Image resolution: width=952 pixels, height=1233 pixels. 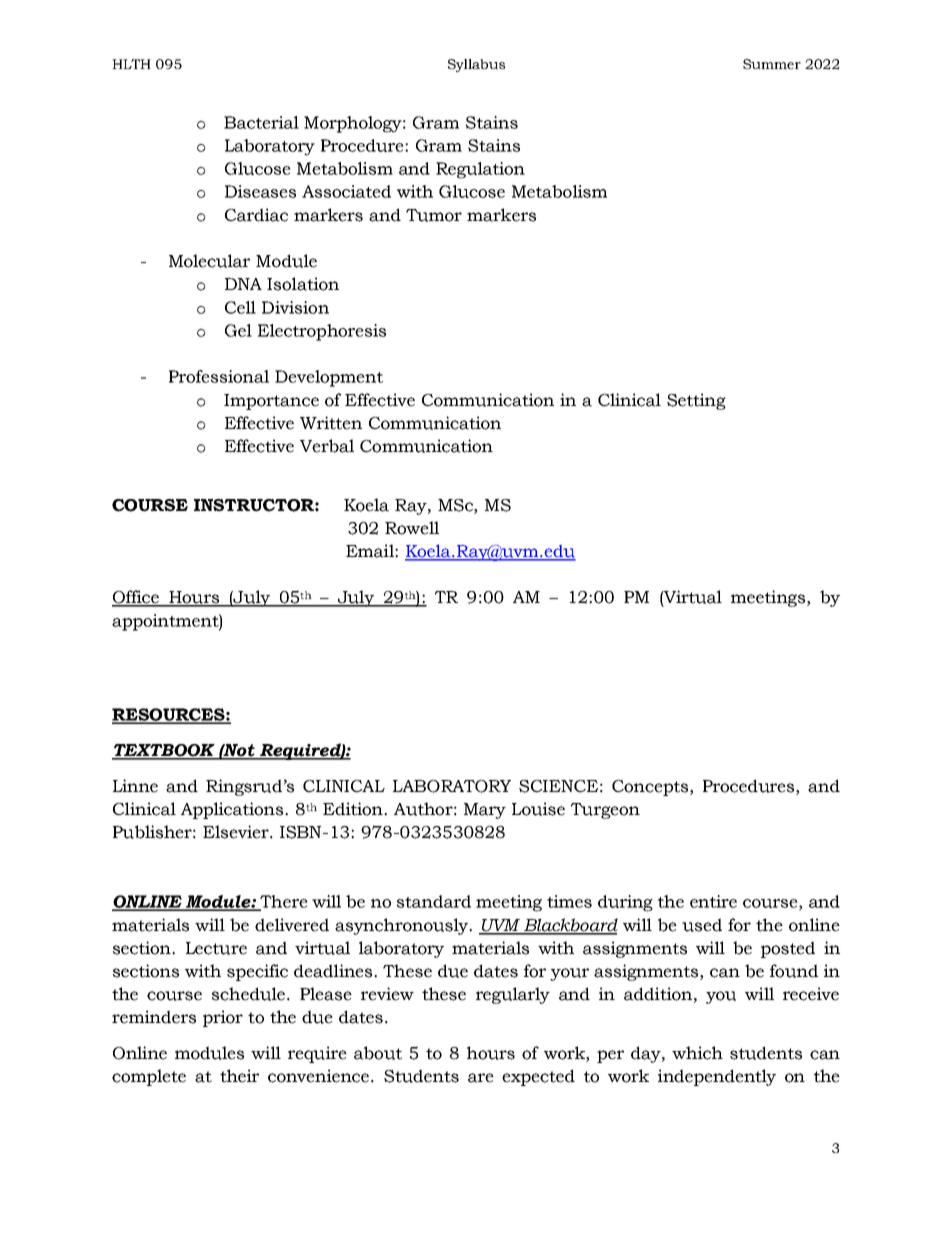 What do you see at coordinates (219, 376) in the image?
I see `Professional` at bounding box center [219, 376].
